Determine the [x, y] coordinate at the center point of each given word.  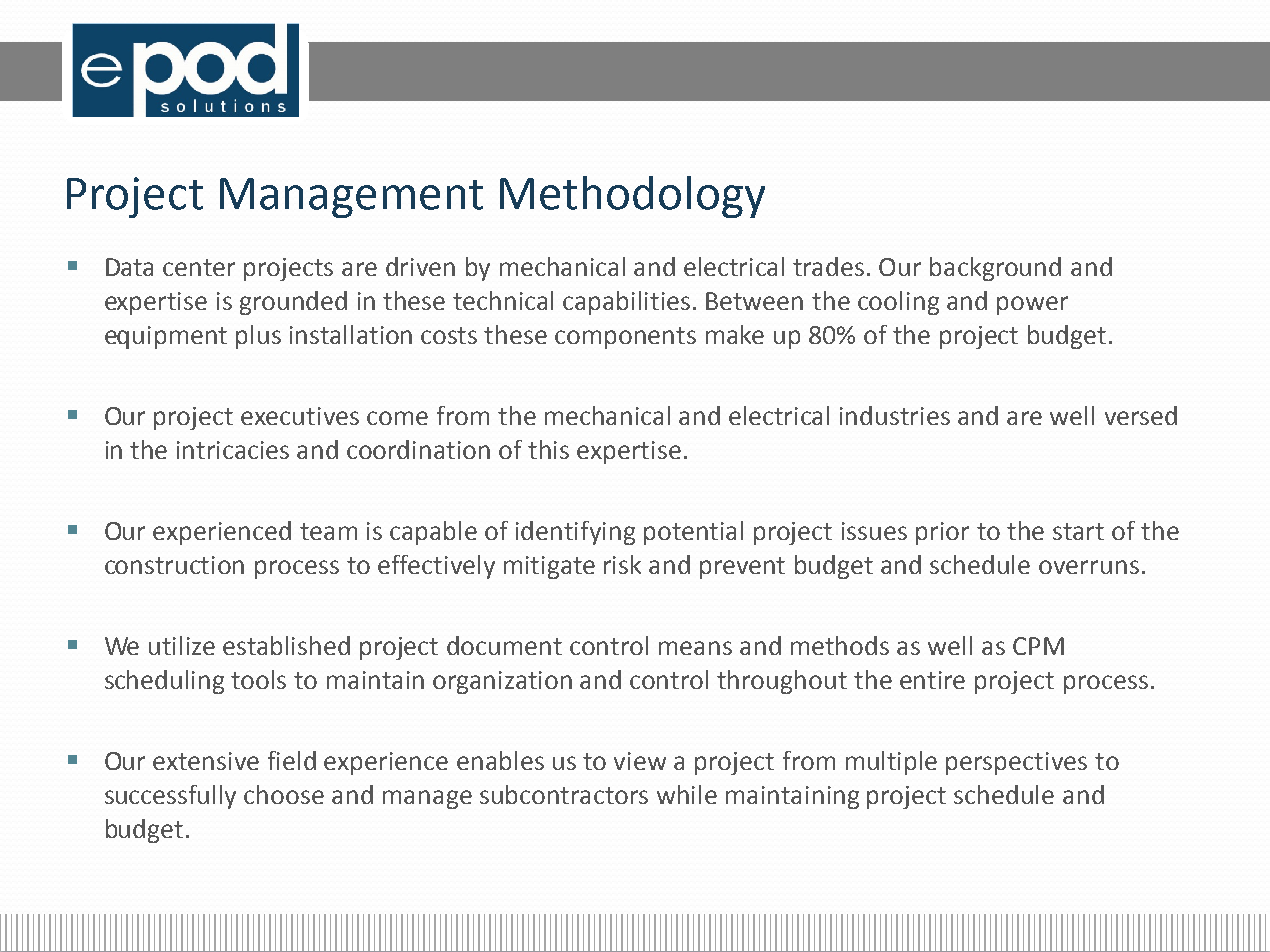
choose [284, 794]
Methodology [632, 197]
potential [693, 533]
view [640, 761]
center [199, 267]
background [995, 269]
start [1078, 531]
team [328, 531]
